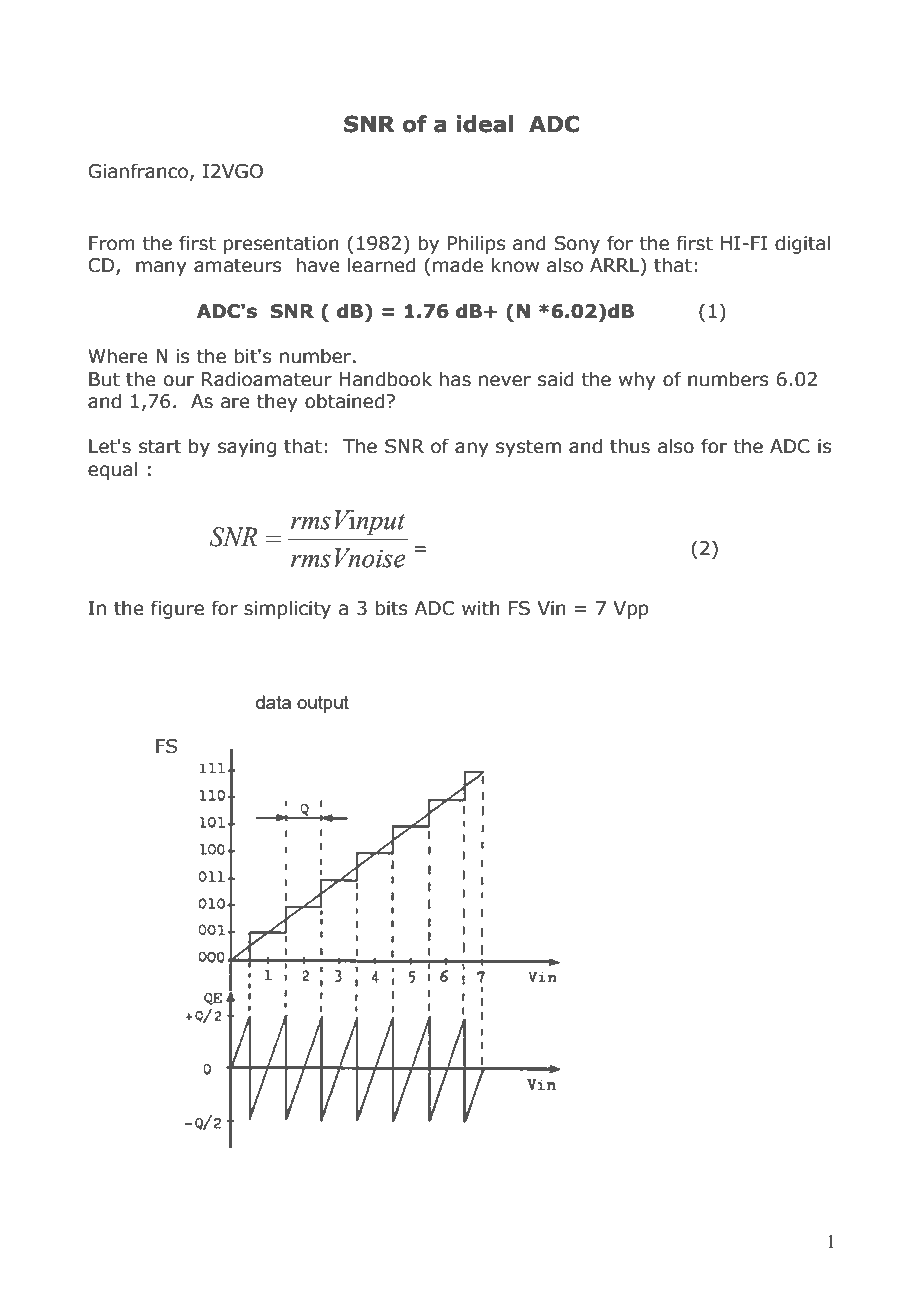 The height and width of the screenshot is (1308, 924). Describe the element at coordinates (481, 608) in the screenshot. I see `with` at that location.
